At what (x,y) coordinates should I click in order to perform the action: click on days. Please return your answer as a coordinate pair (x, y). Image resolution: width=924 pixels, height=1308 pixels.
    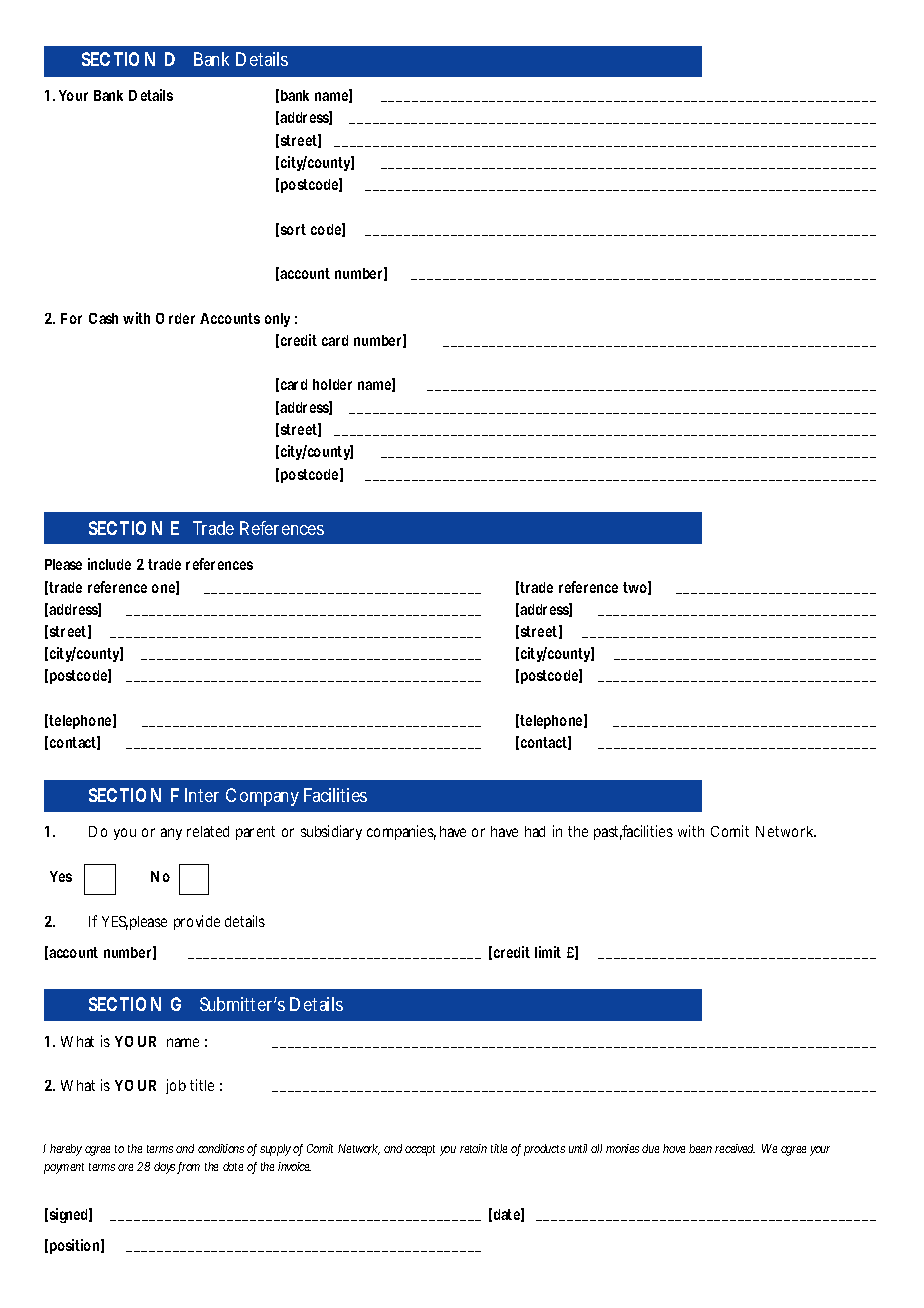
    Looking at the image, I should click on (166, 1168).
